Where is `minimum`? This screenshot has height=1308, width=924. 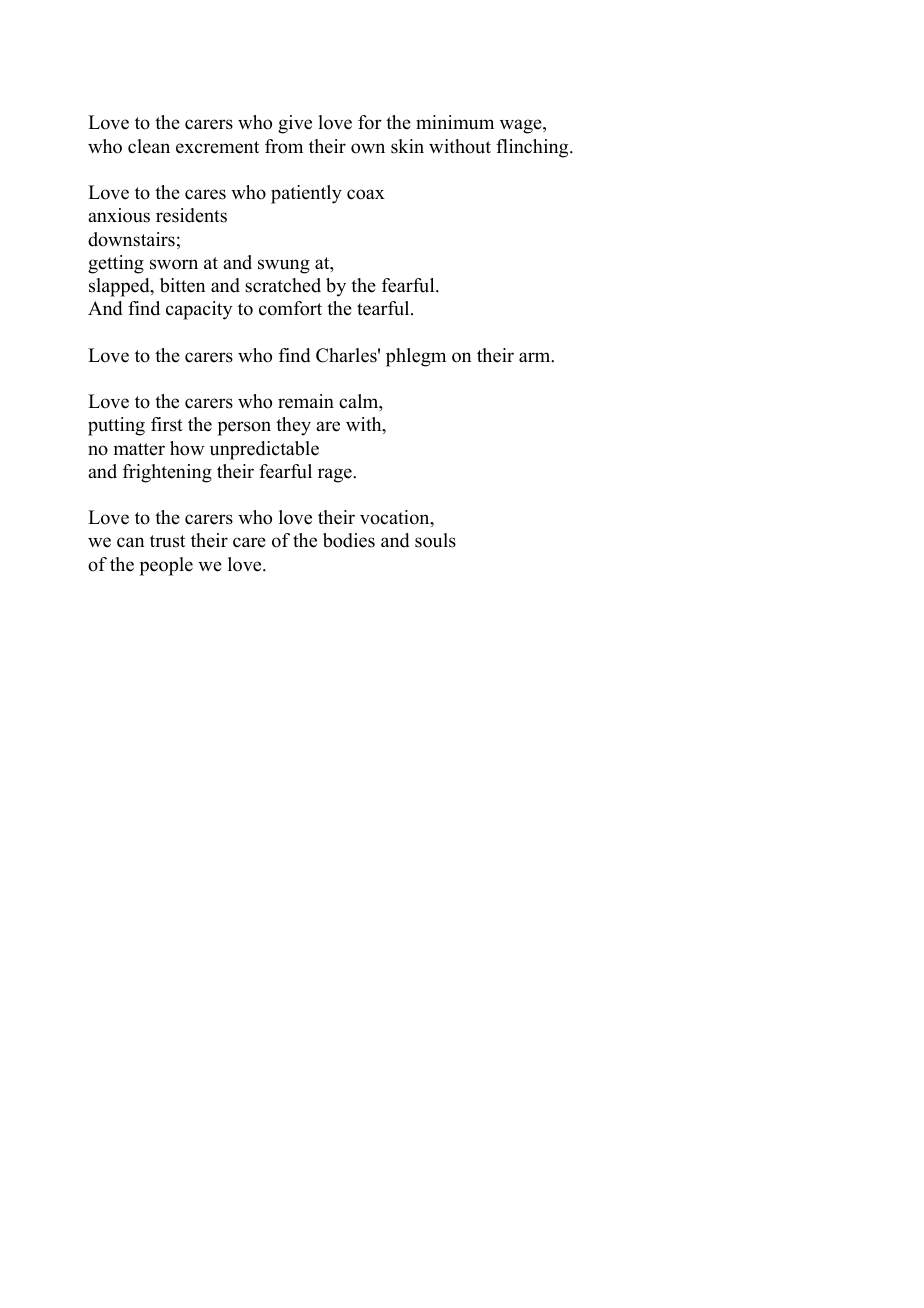
minimum is located at coordinates (455, 122).
